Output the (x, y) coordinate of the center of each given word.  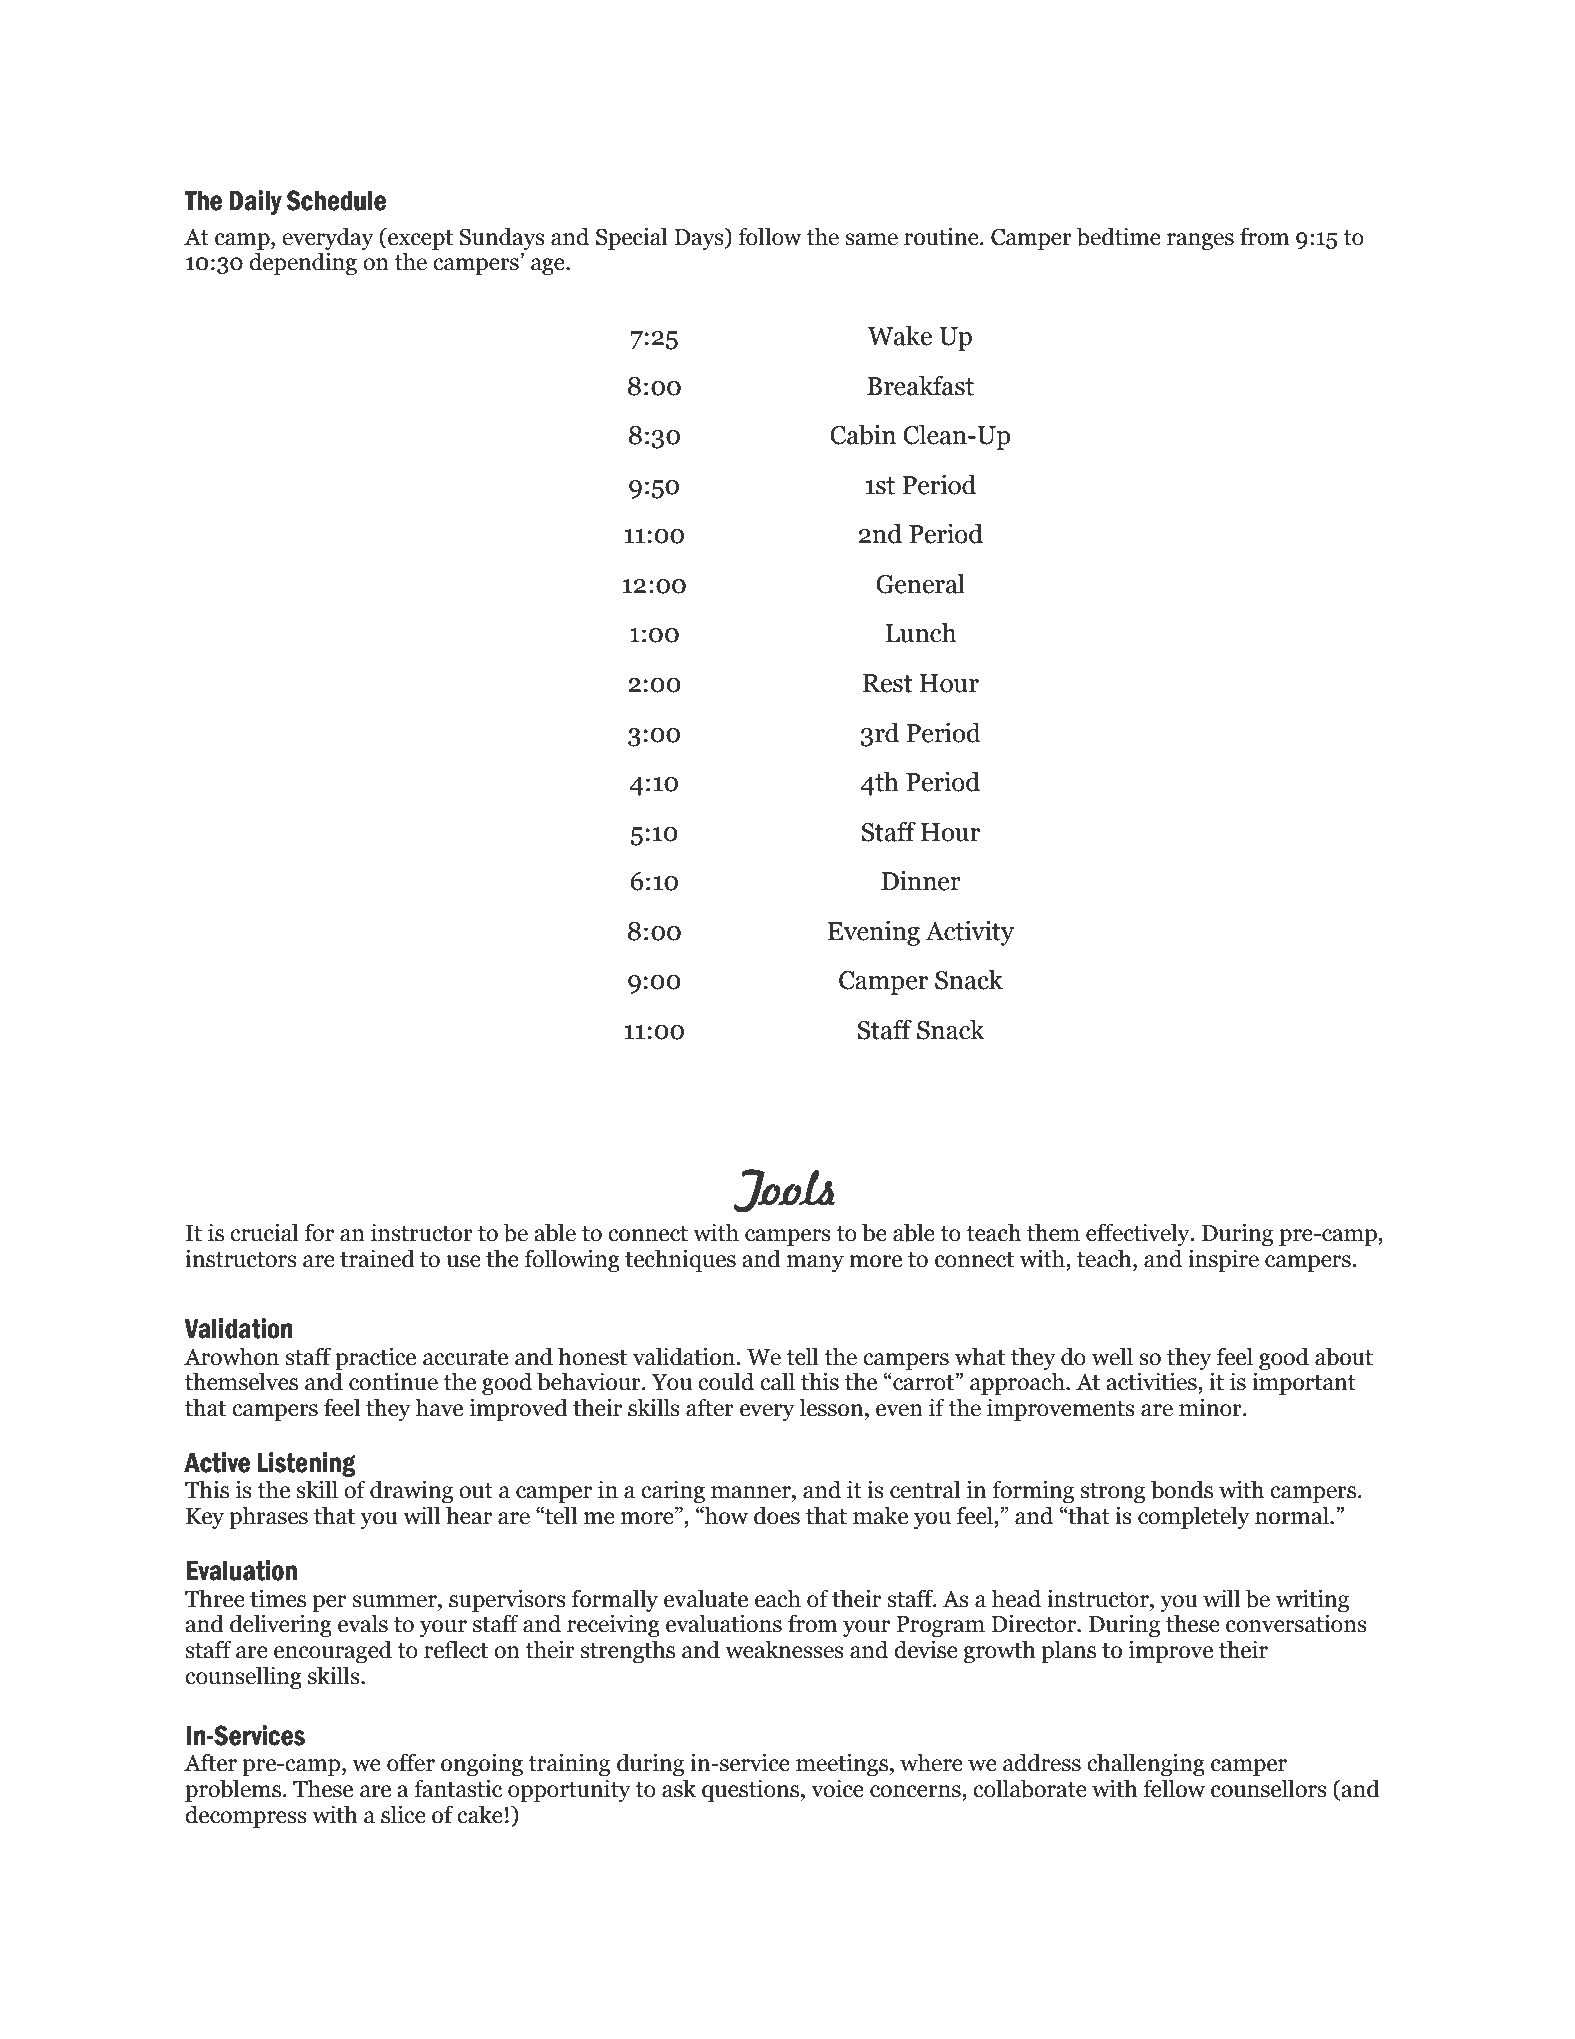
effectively (1139, 1234)
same (871, 239)
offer (411, 1762)
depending (303, 263)
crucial (264, 1232)
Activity (969, 933)
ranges (1200, 241)
